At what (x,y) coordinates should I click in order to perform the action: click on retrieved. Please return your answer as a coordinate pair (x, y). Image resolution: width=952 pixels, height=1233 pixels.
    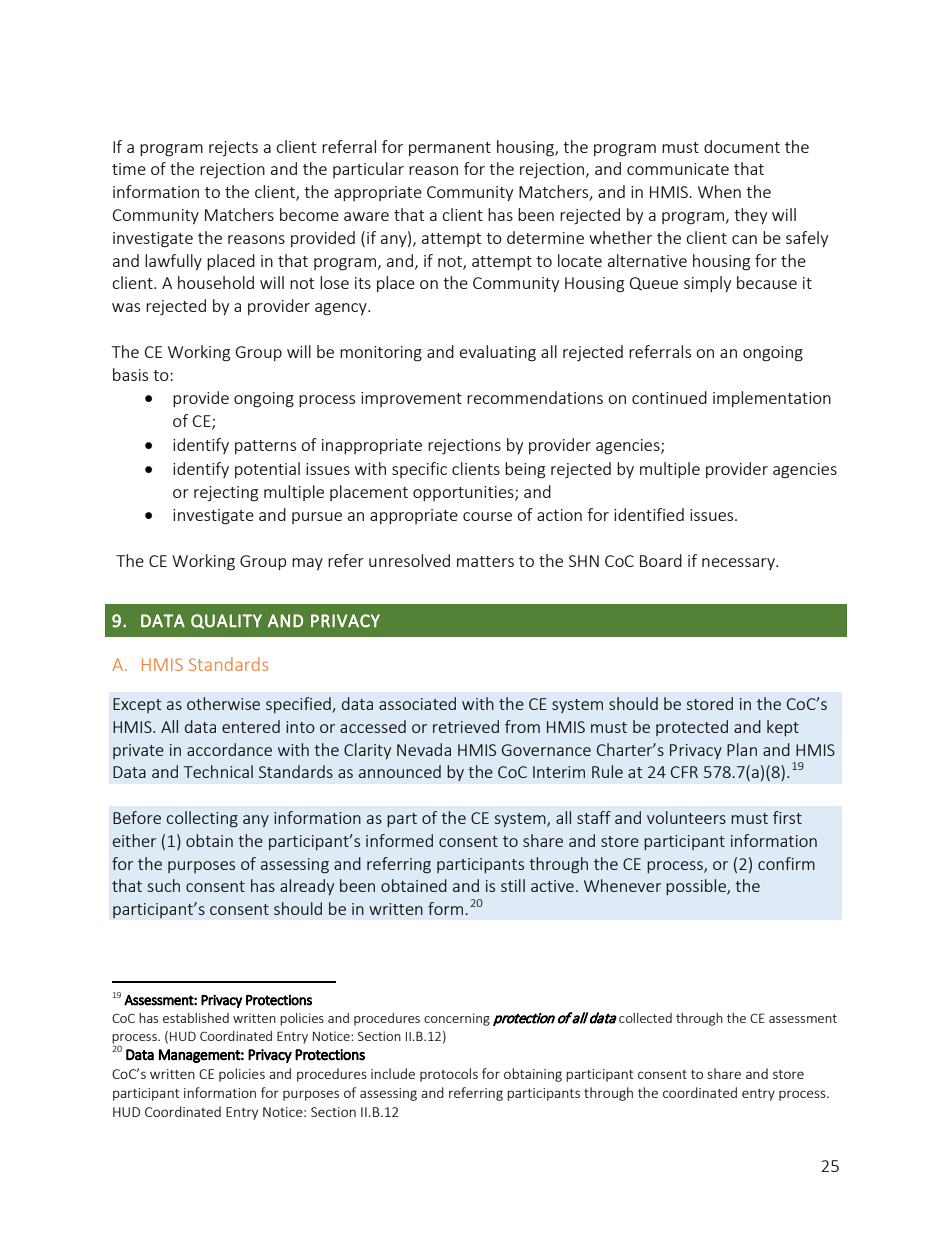
    Looking at the image, I should click on (466, 726).
